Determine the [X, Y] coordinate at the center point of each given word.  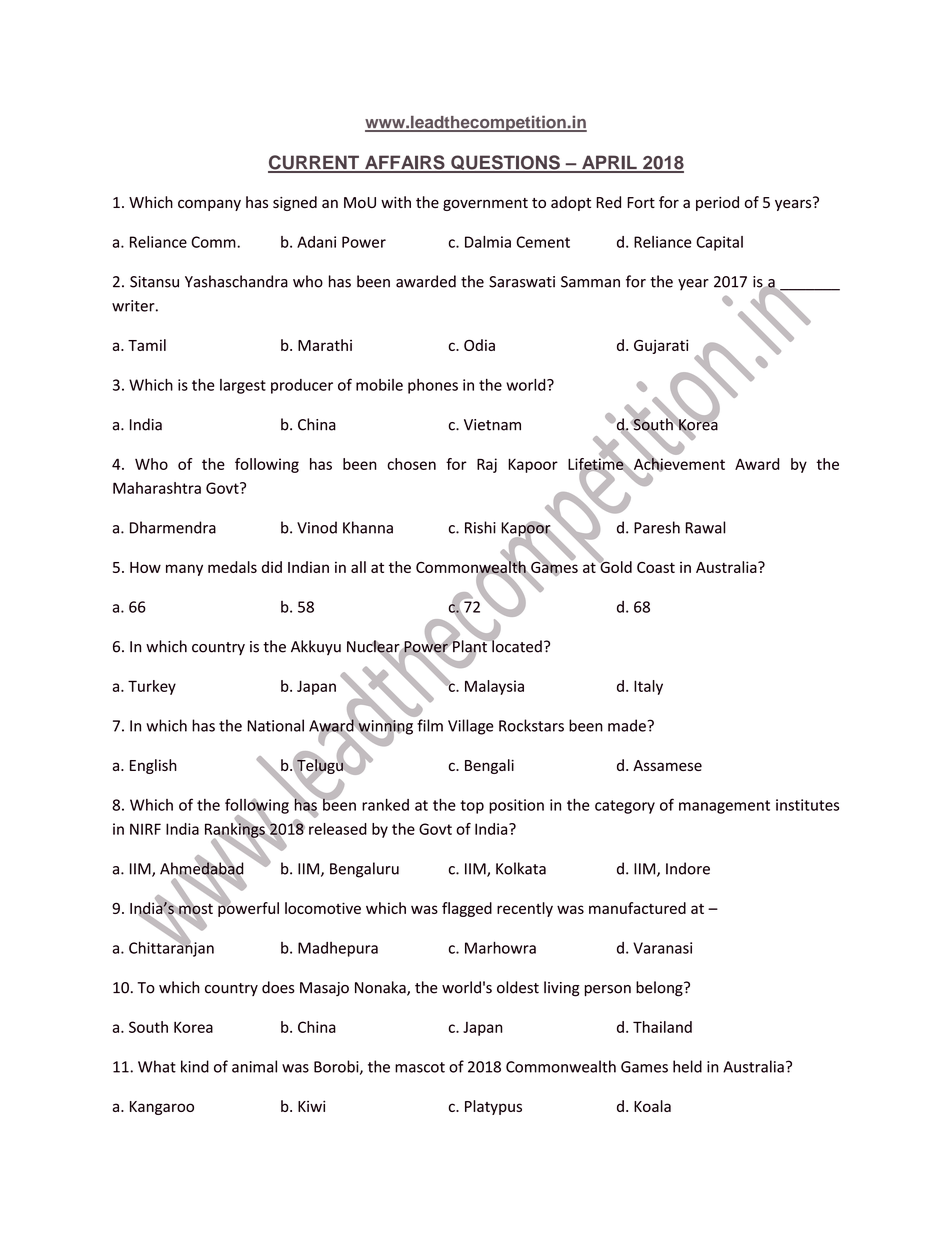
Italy [648, 687]
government [485, 204]
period [717, 203]
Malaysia [494, 687]
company [209, 205]
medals [232, 567]
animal [254, 1066]
